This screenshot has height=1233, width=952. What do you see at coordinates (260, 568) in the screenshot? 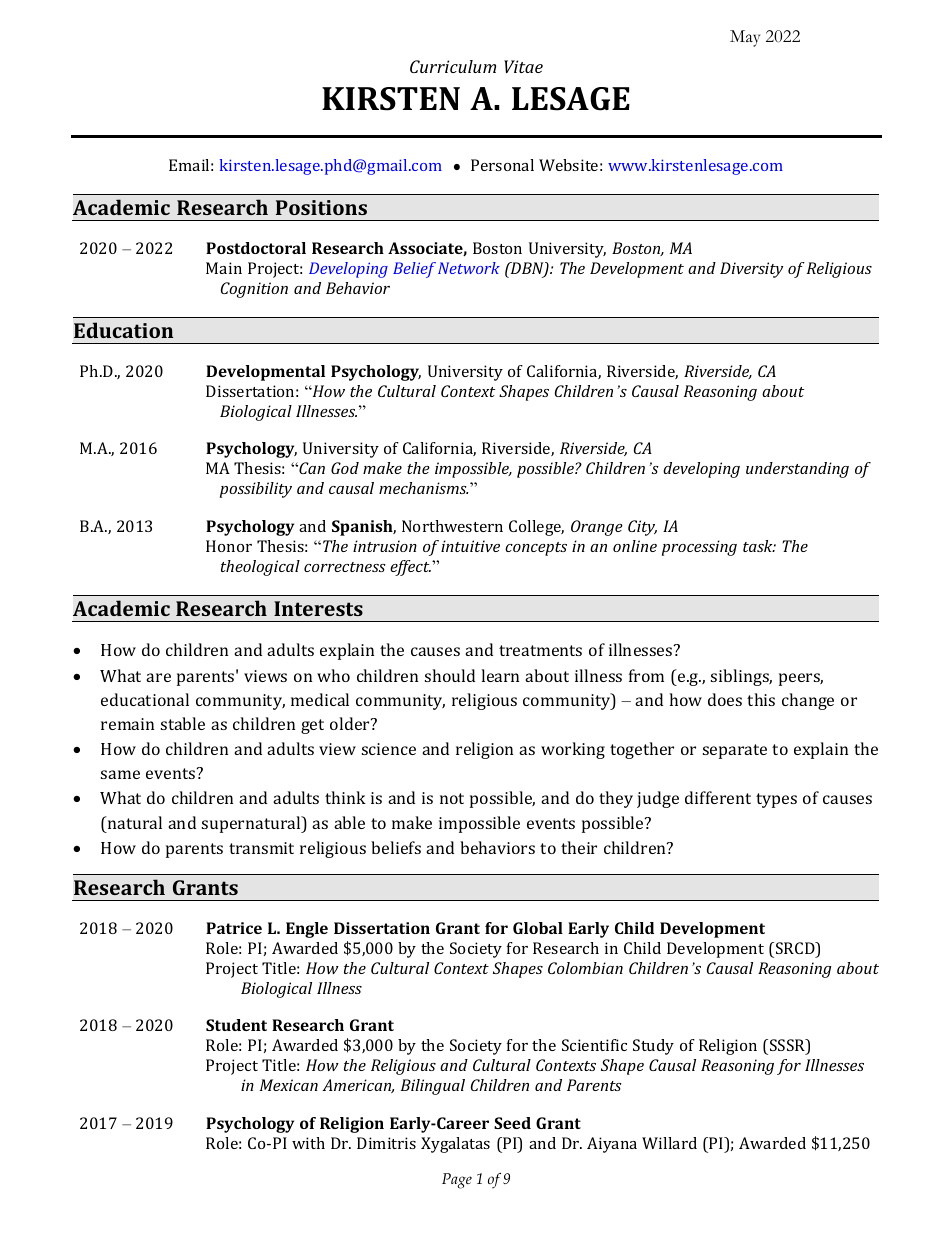
I see `theological` at bounding box center [260, 568].
